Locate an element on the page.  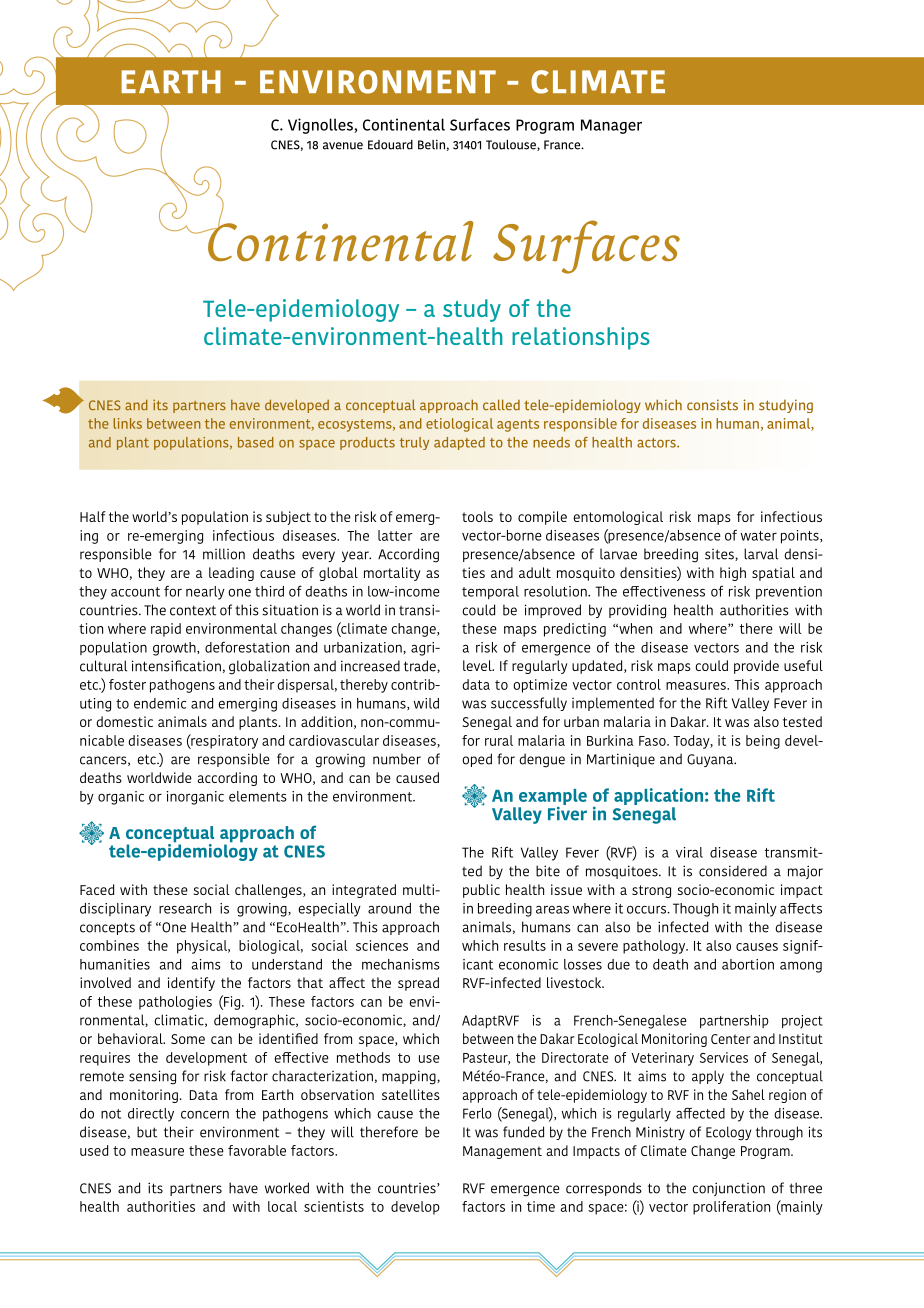
Edouard is located at coordinates (390, 145).
